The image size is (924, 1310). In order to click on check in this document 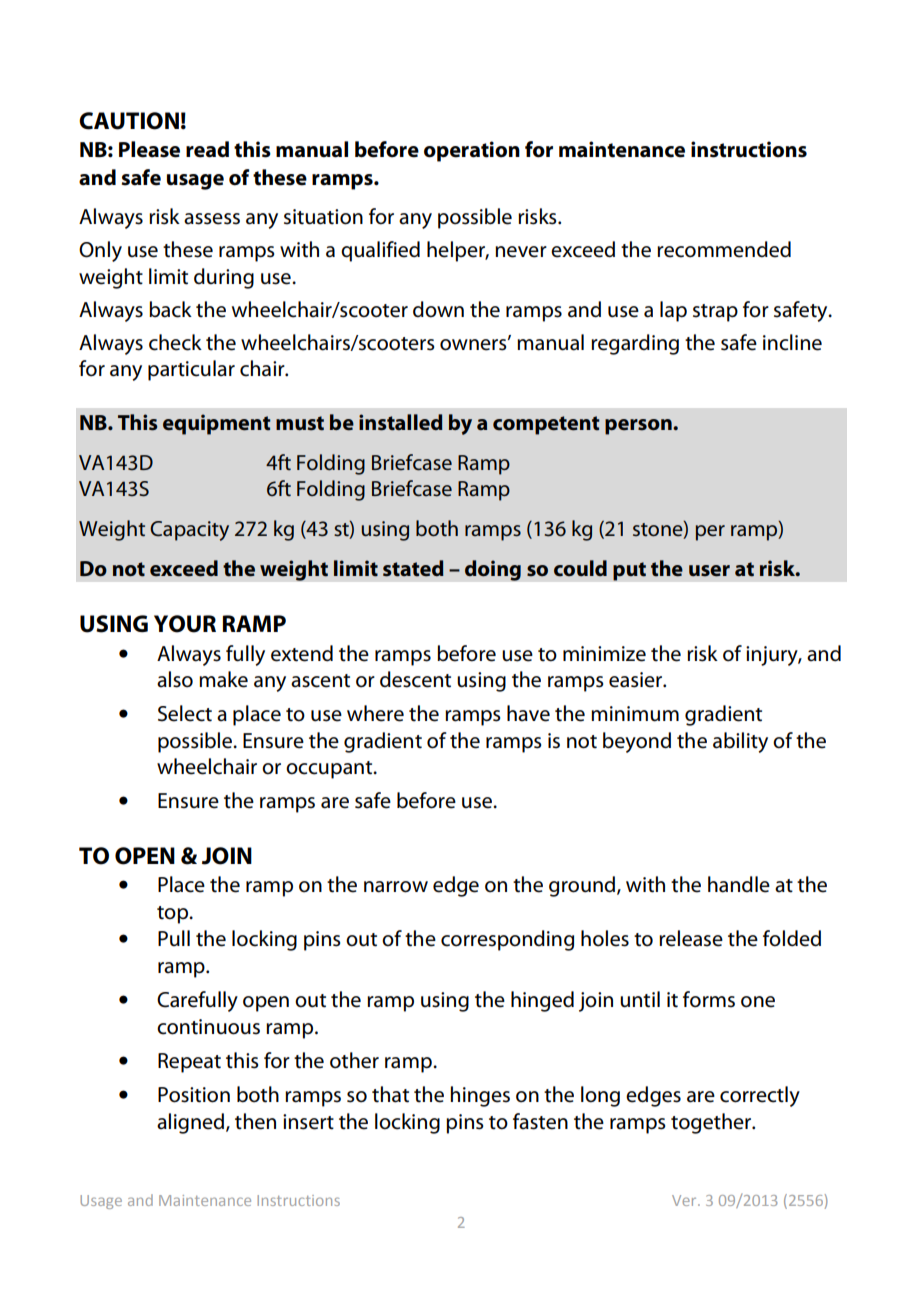, I will do `click(175, 342)`.
